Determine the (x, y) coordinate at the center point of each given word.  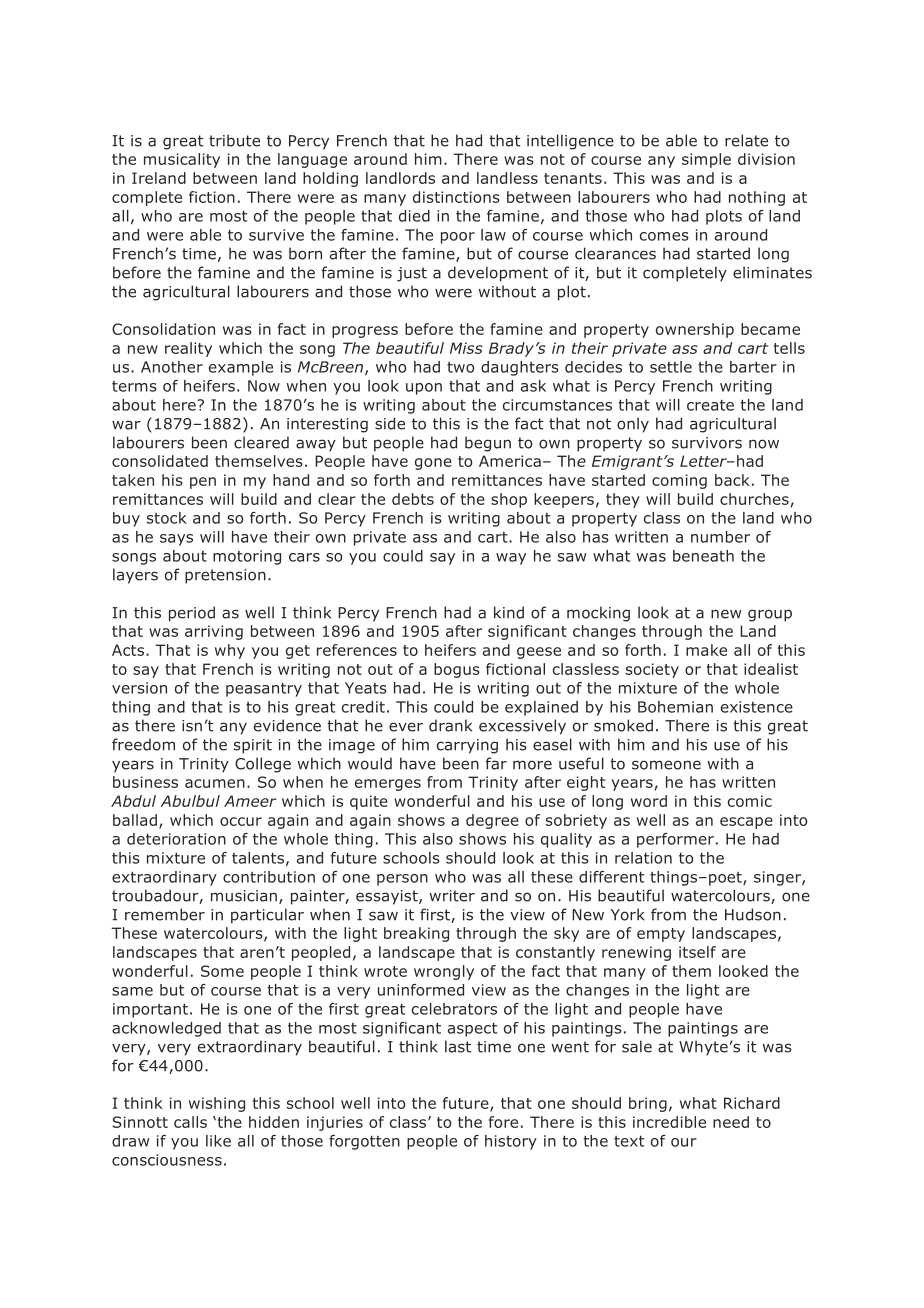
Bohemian (675, 707)
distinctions (456, 197)
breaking (416, 934)
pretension (225, 576)
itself (697, 952)
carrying (467, 746)
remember (165, 914)
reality (188, 349)
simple (706, 160)
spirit (253, 746)
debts (413, 499)
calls (190, 1122)
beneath (703, 556)
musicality (182, 160)
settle (671, 367)
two (460, 367)
